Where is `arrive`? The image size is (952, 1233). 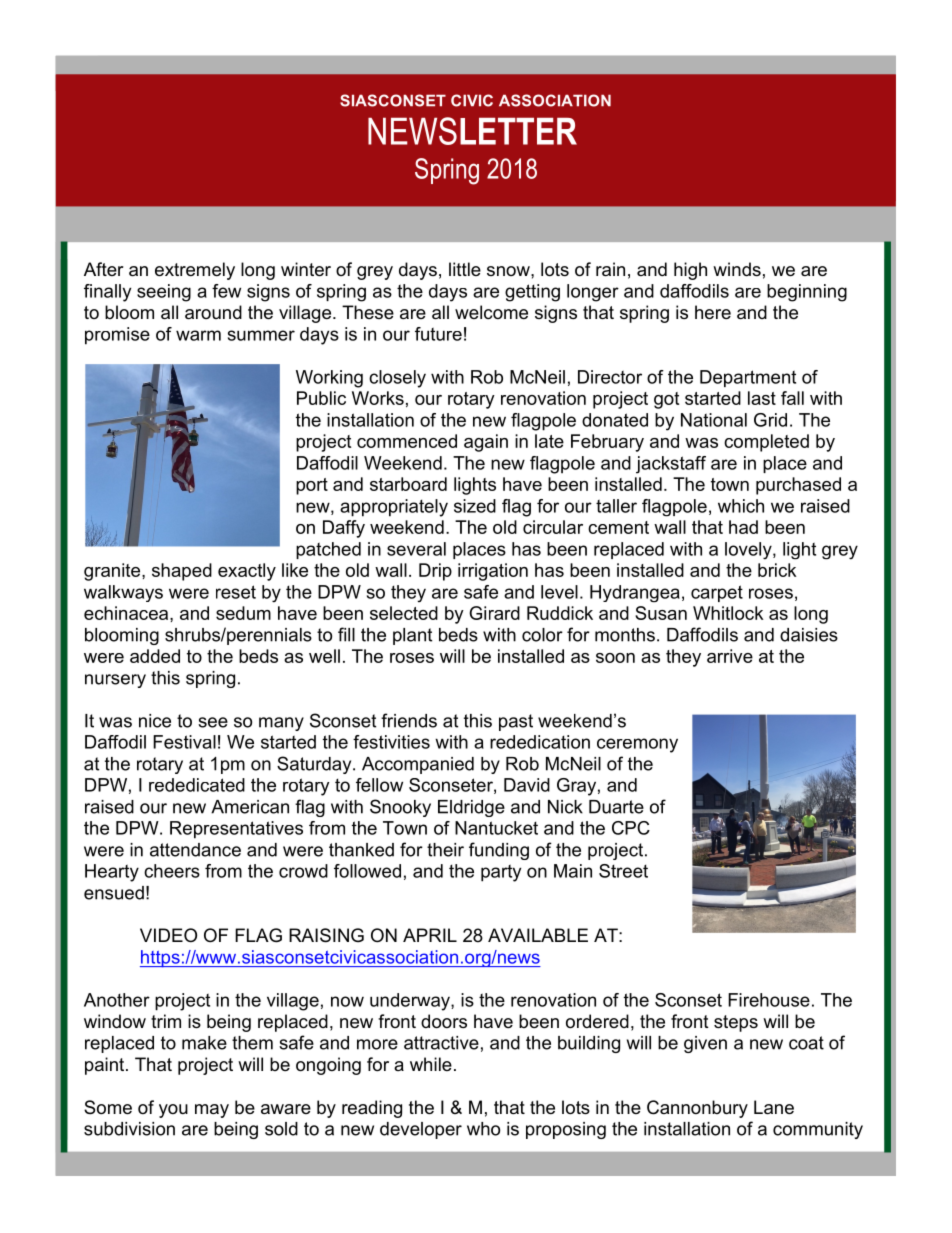
arrive is located at coordinates (730, 656).
